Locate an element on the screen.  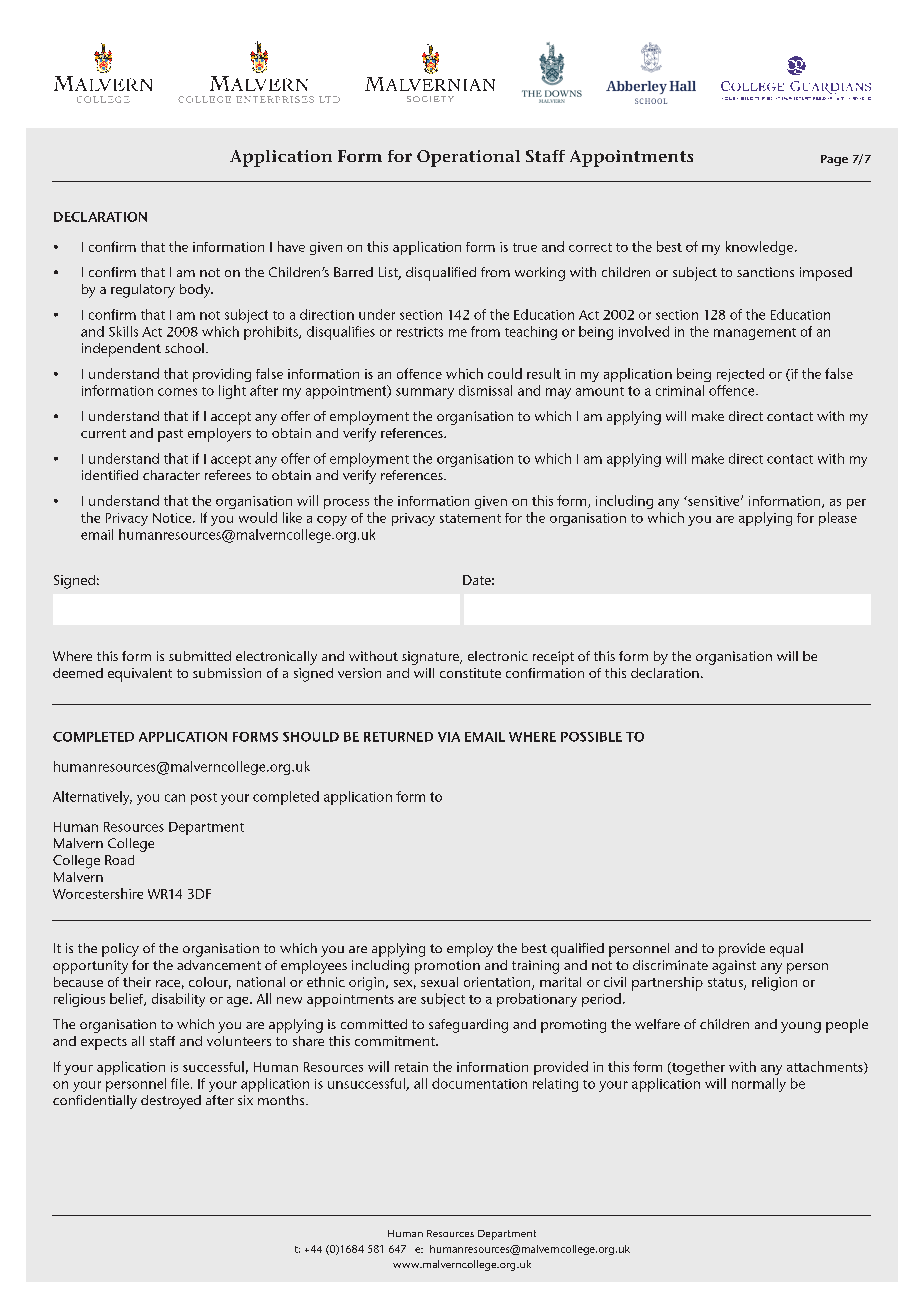
submitted is located at coordinates (200, 656).
